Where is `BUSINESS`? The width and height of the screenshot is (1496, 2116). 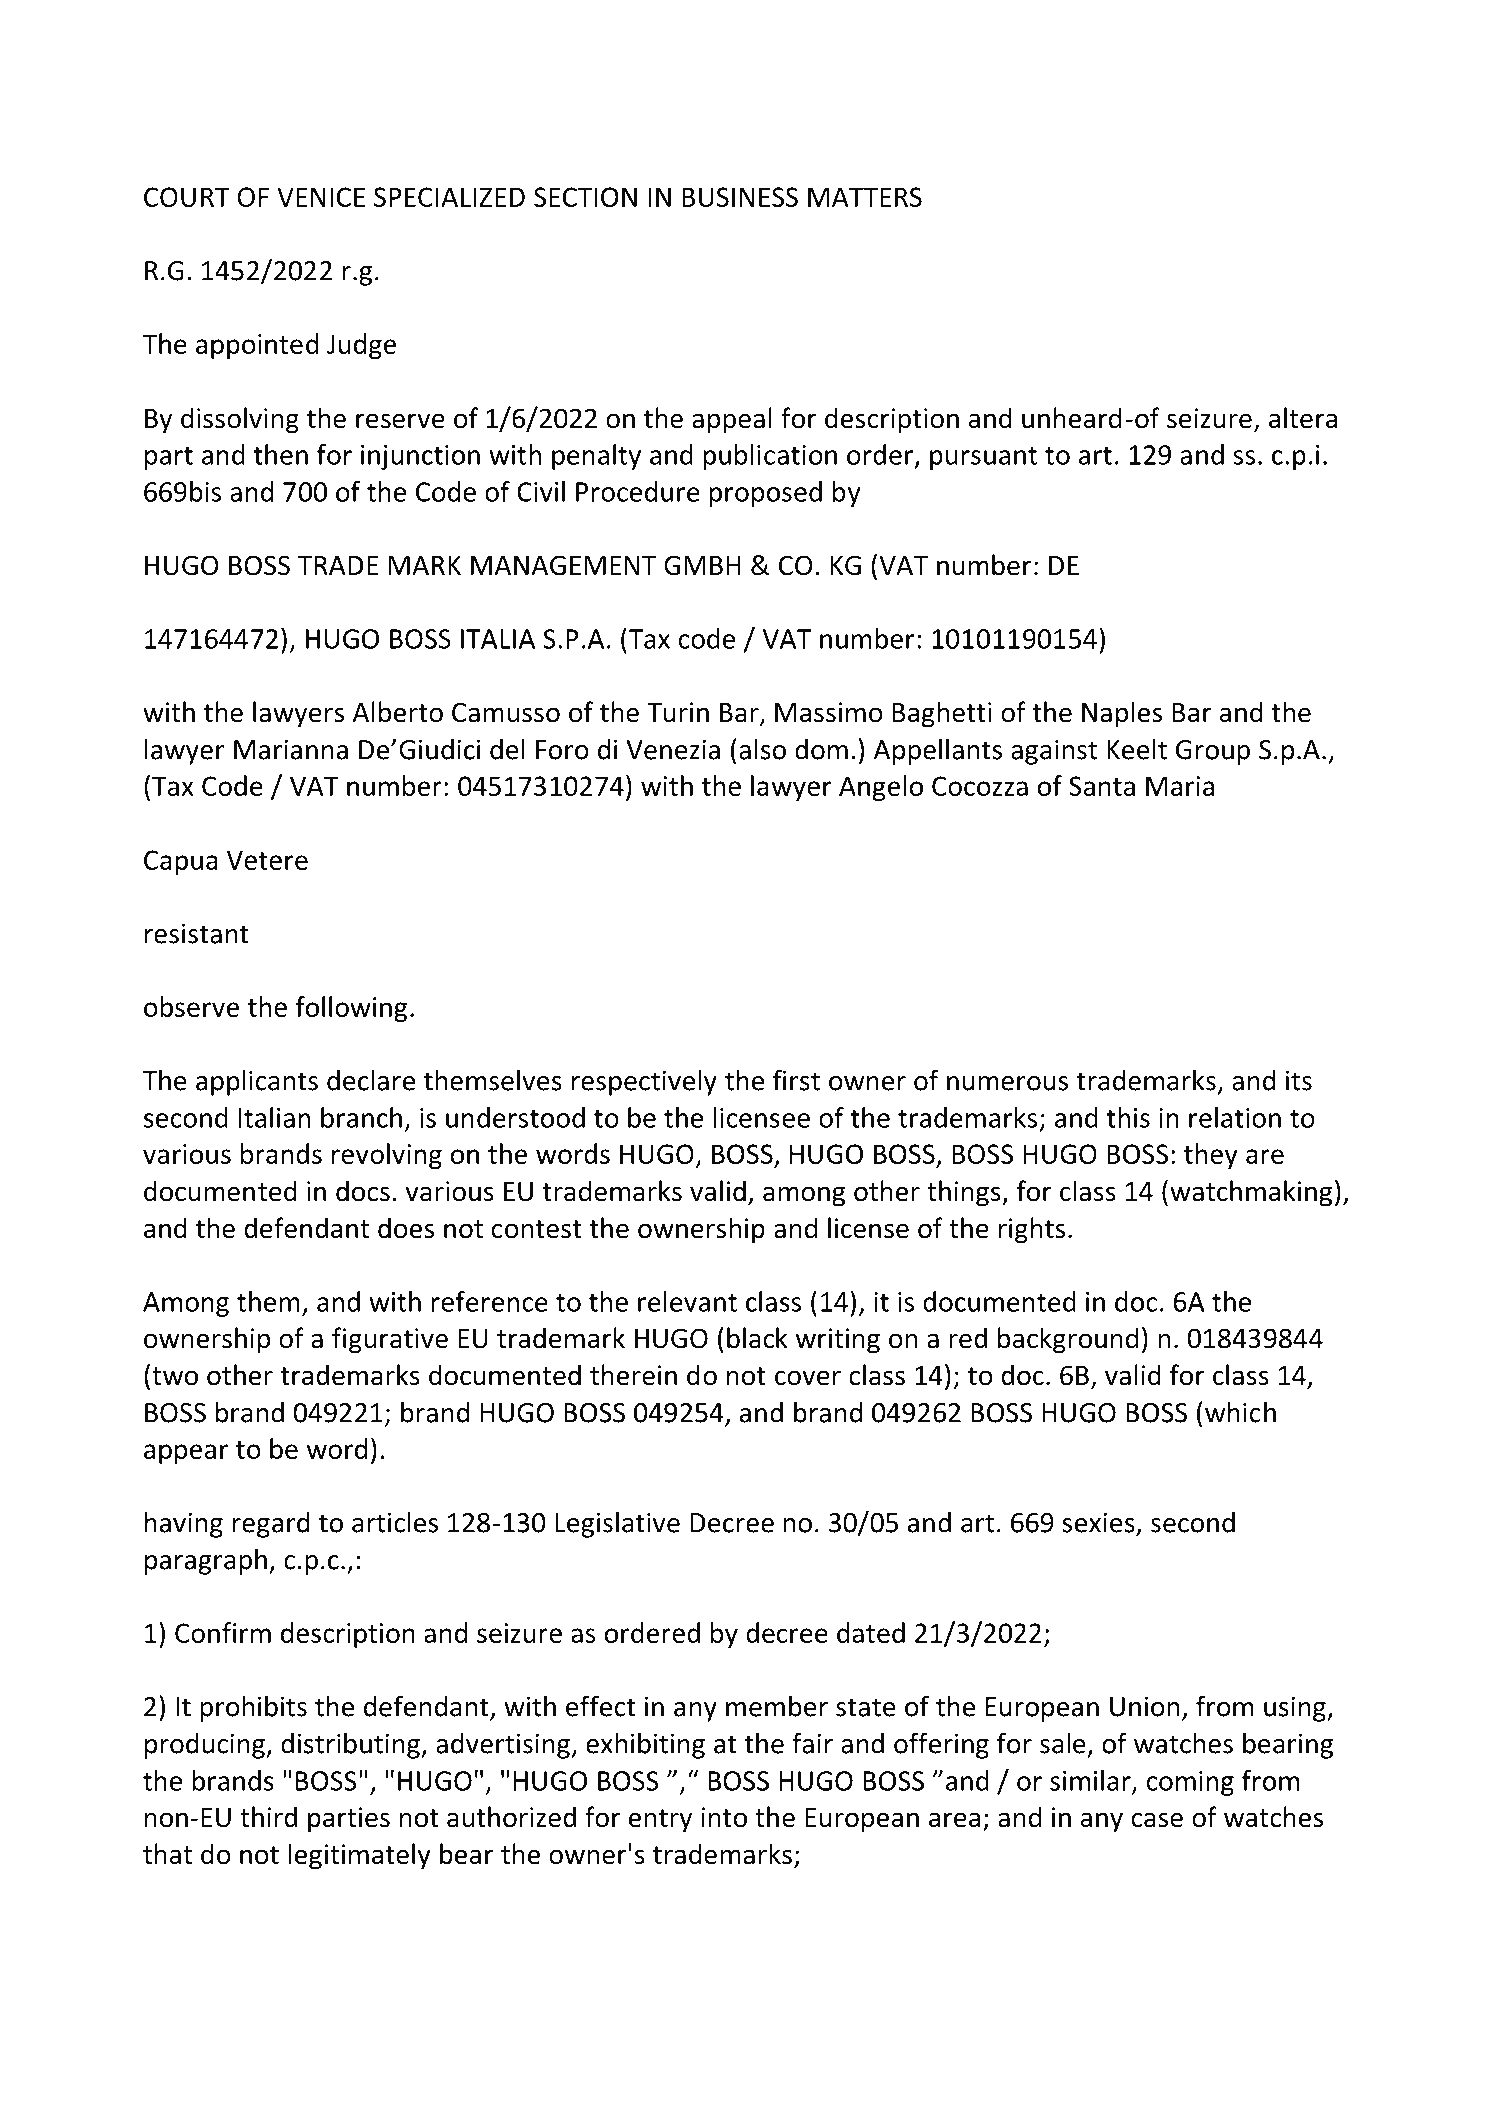 BUSINESS is located at coordinates (740, 197).
